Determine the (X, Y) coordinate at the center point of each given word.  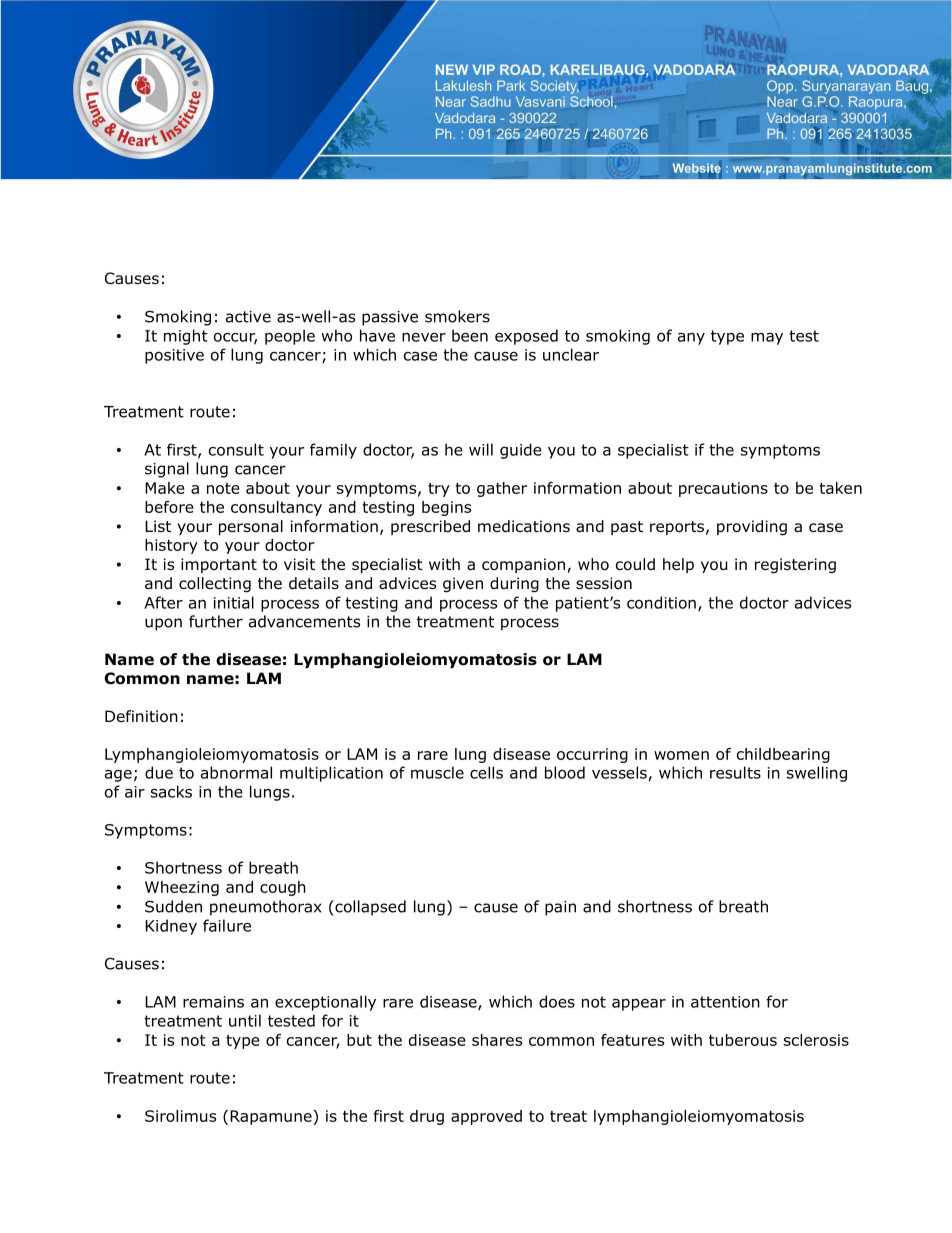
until (245, 1020)
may (767, 339)
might (186, 337)
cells (486, 772)
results (735, 772)
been (470, 335)
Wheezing (182, 888)
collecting (215, 585)
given (463, 585)
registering (795, 566)
